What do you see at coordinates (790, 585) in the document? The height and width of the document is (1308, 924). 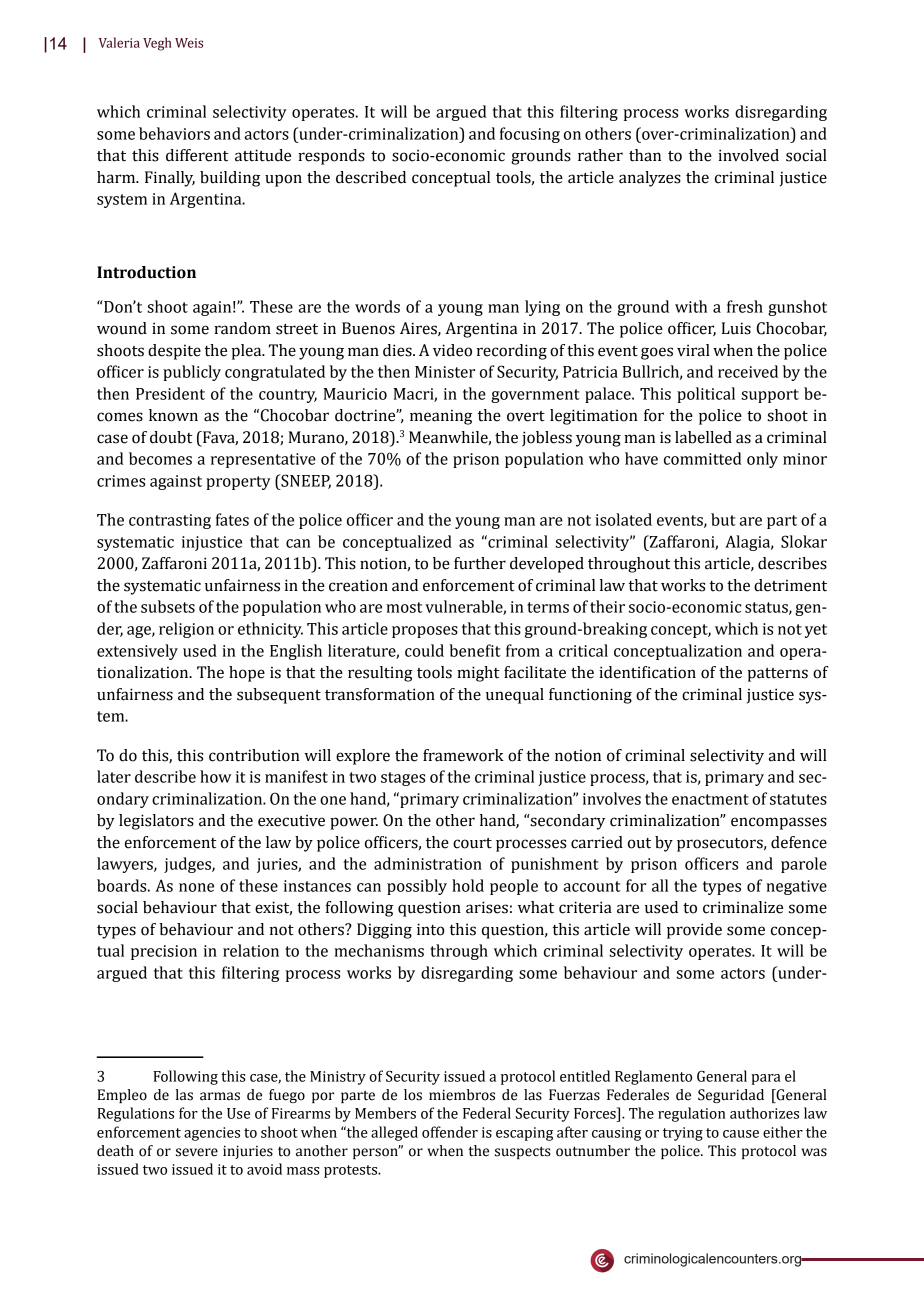 I see `detriment` at bounding box center [790, 585].
